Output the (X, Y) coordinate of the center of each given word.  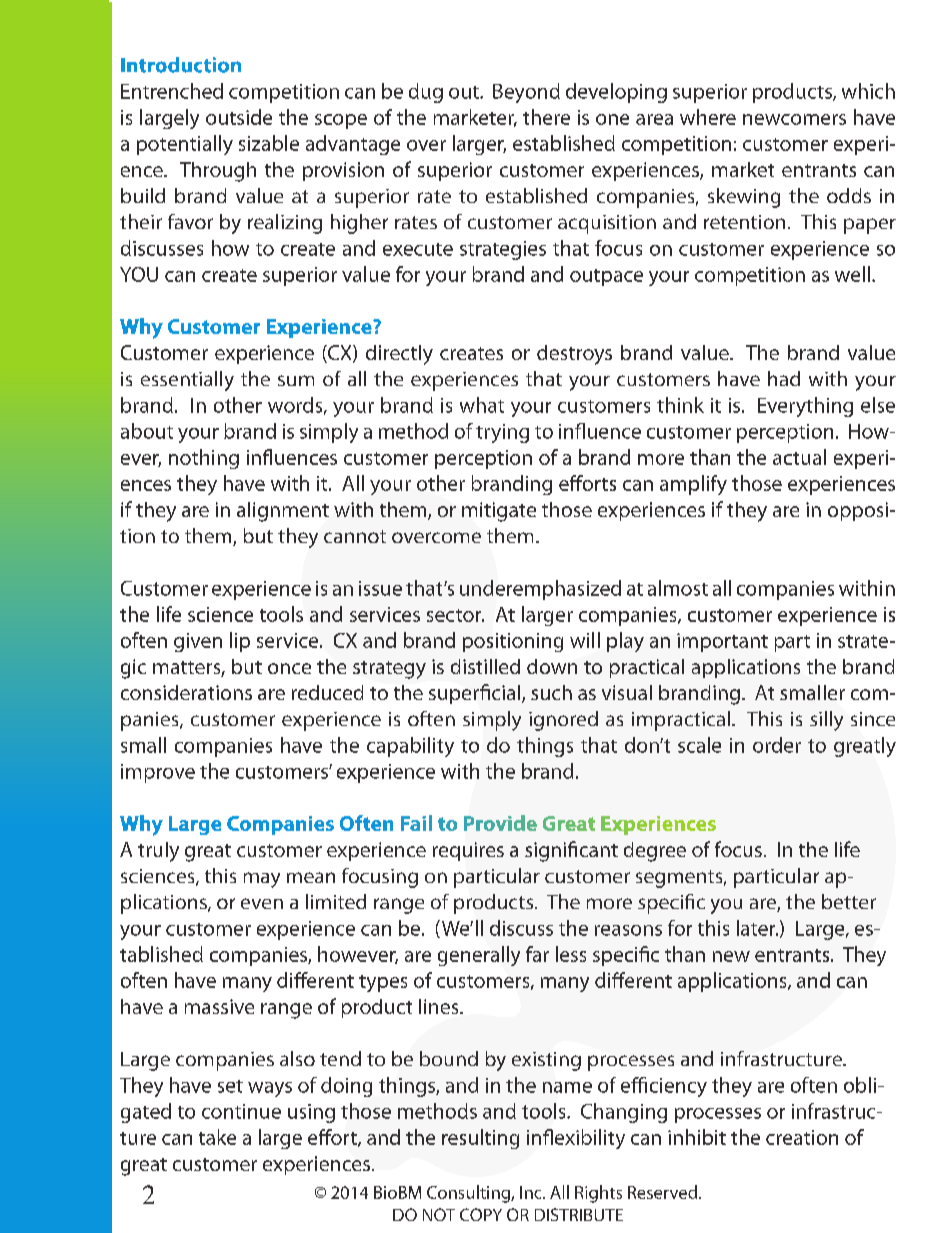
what (482, 405)
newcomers (794, 119)
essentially (187, 381)
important (722, 642)
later (757, 928)
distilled (485, 666)
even (262, 903)
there (546, 117)
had (784, 378)
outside (239, 117)
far (537, 954)
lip (240, 642)
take (217, 1137)
